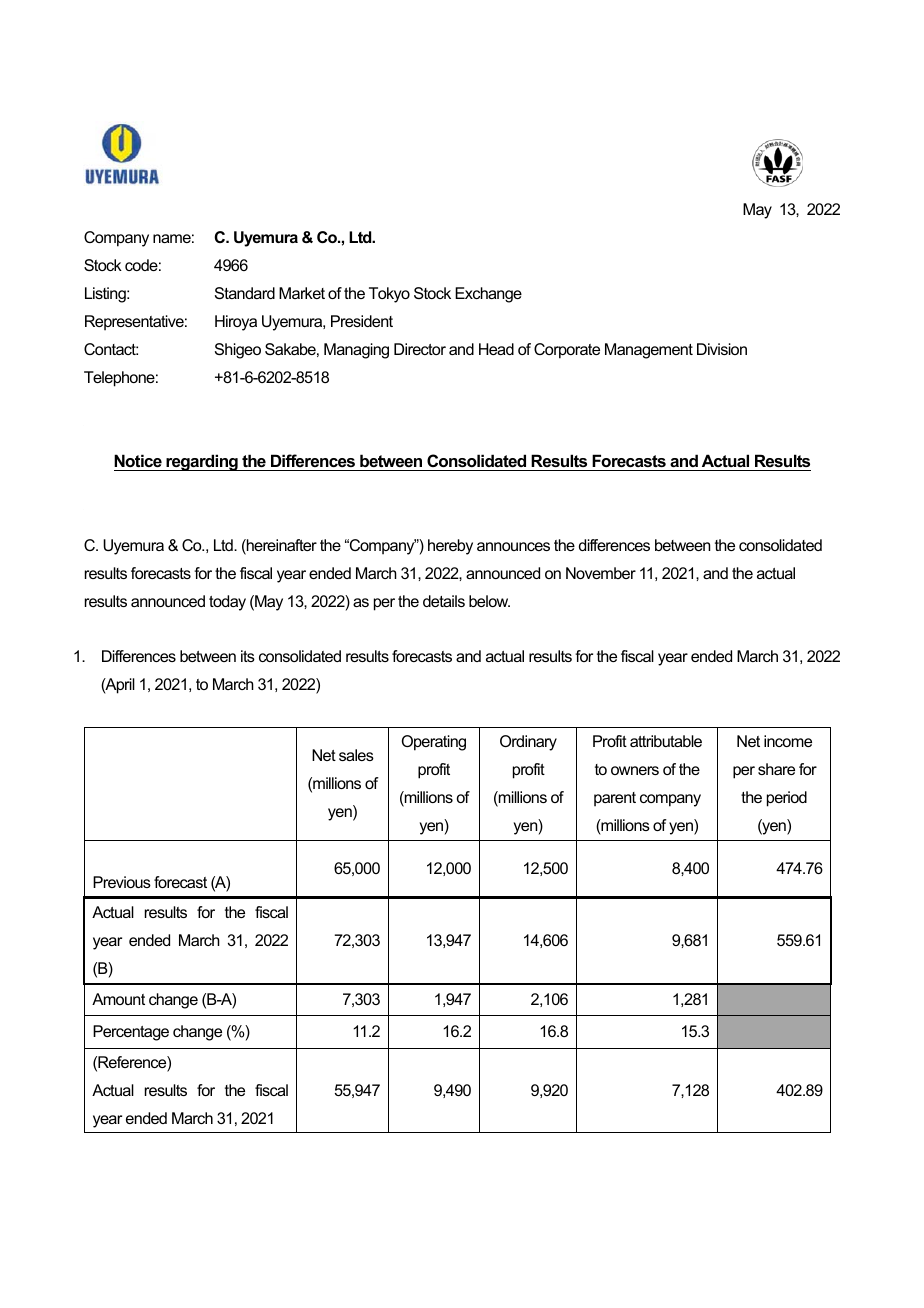  What do you see at coordinates (722, 349) in the document?
I see `Division` at bounding box center [722, 349].
